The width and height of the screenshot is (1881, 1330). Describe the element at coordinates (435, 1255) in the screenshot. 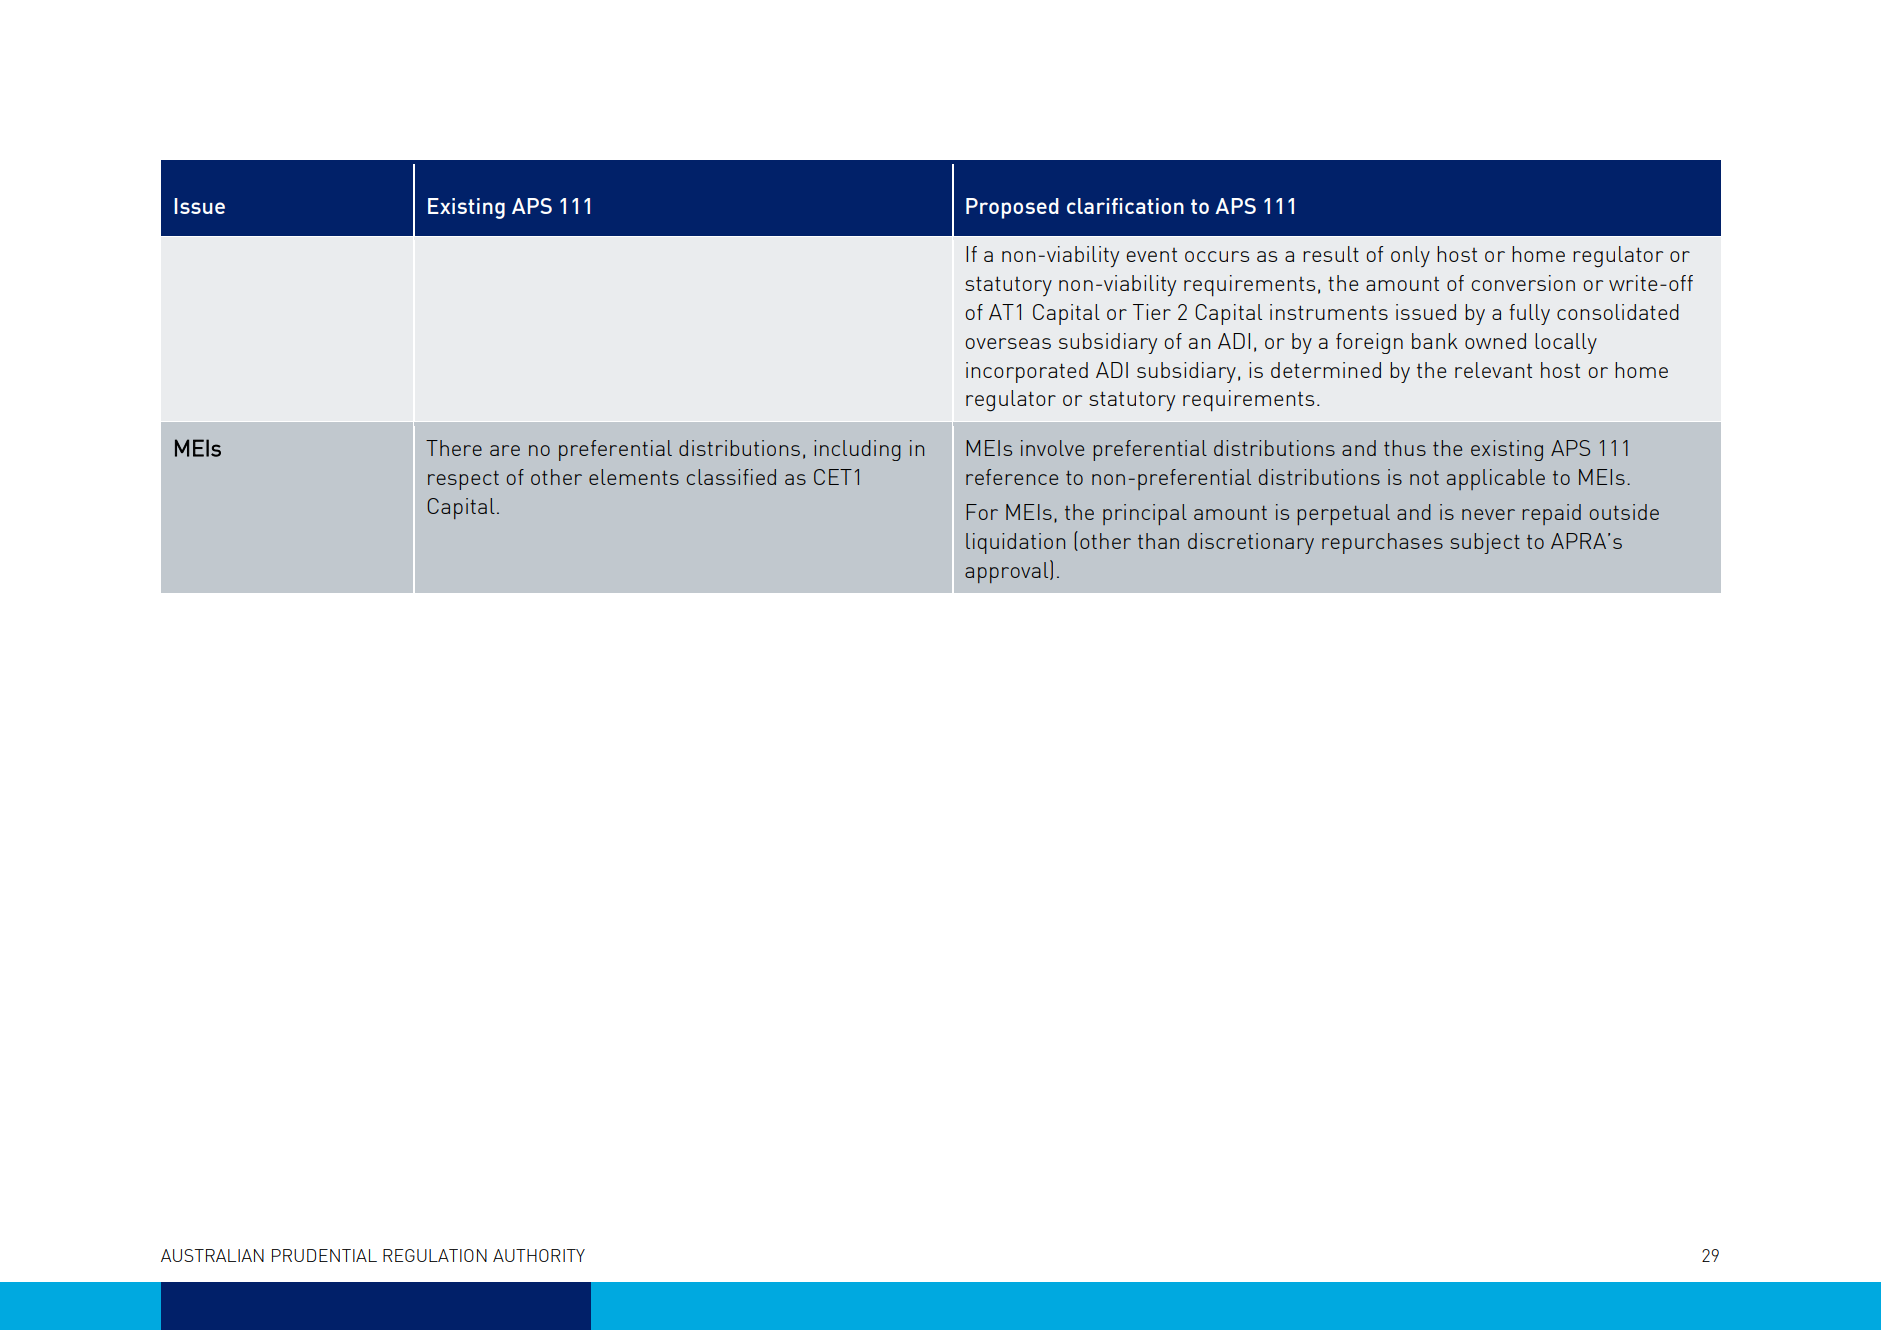

I see `REGULATION` at that location.
